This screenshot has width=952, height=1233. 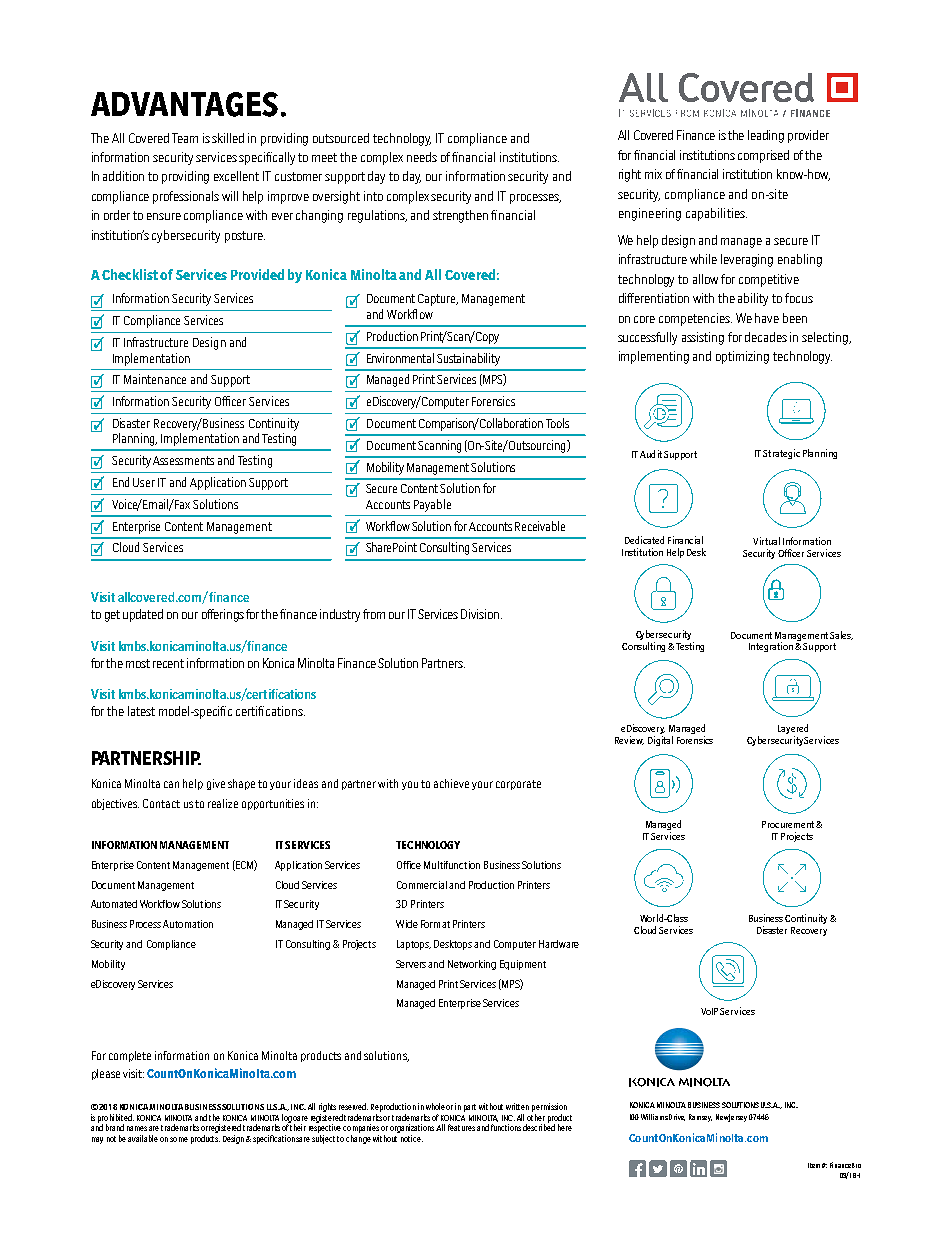 I want to click on some, so click(x=179, y=1139).
